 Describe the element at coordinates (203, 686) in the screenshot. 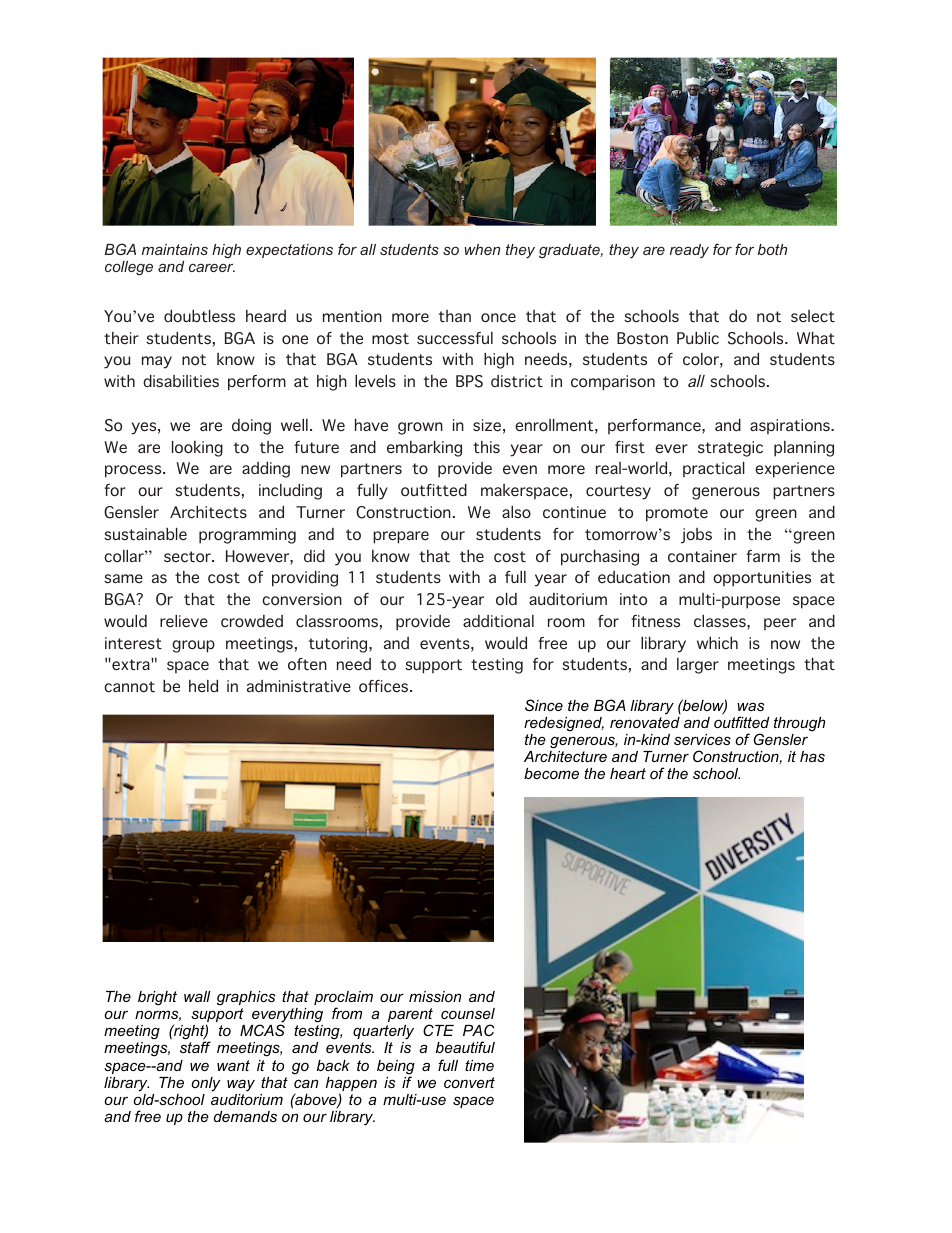

I see `held` at that location.
